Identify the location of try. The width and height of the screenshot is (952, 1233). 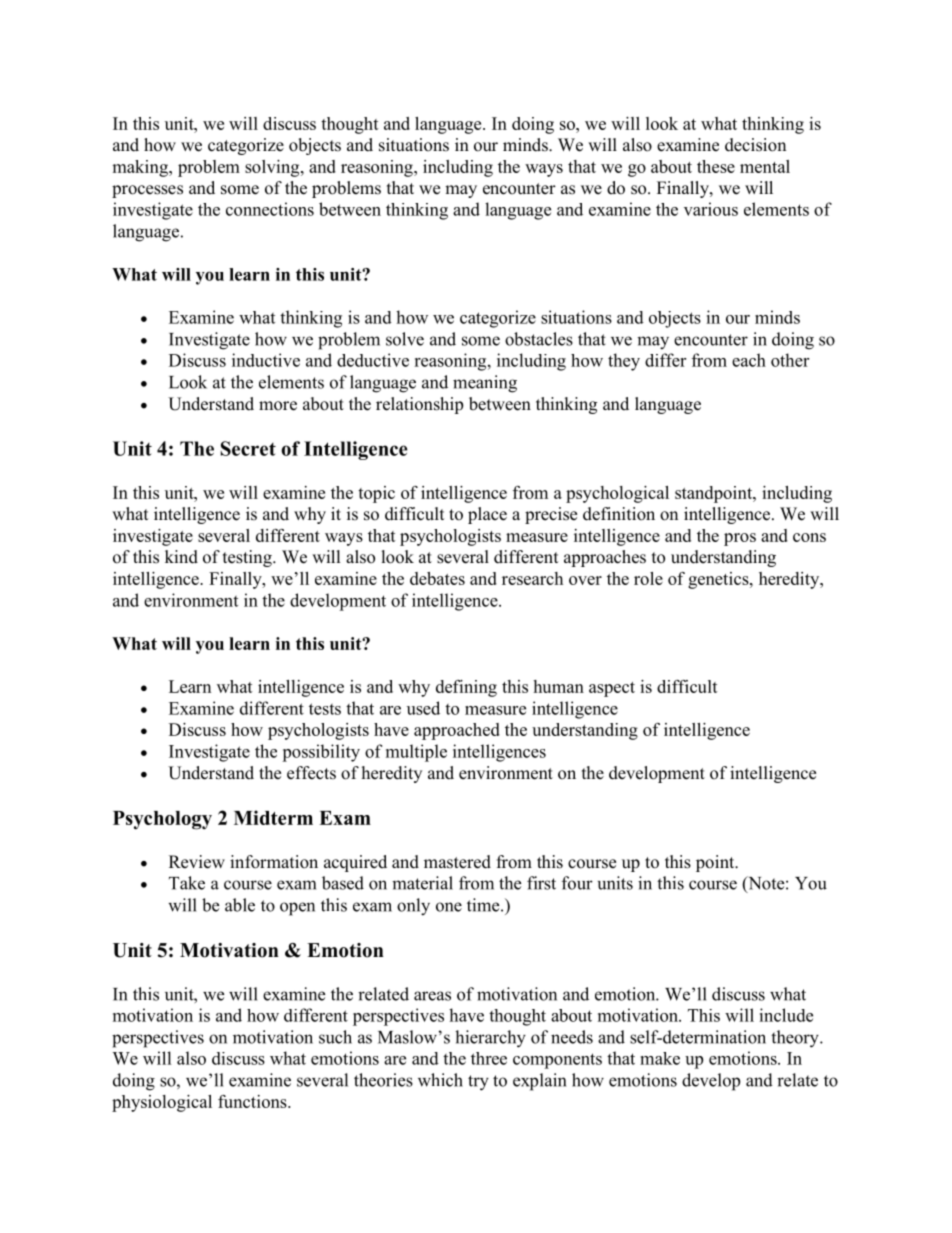
(478, 1083).
